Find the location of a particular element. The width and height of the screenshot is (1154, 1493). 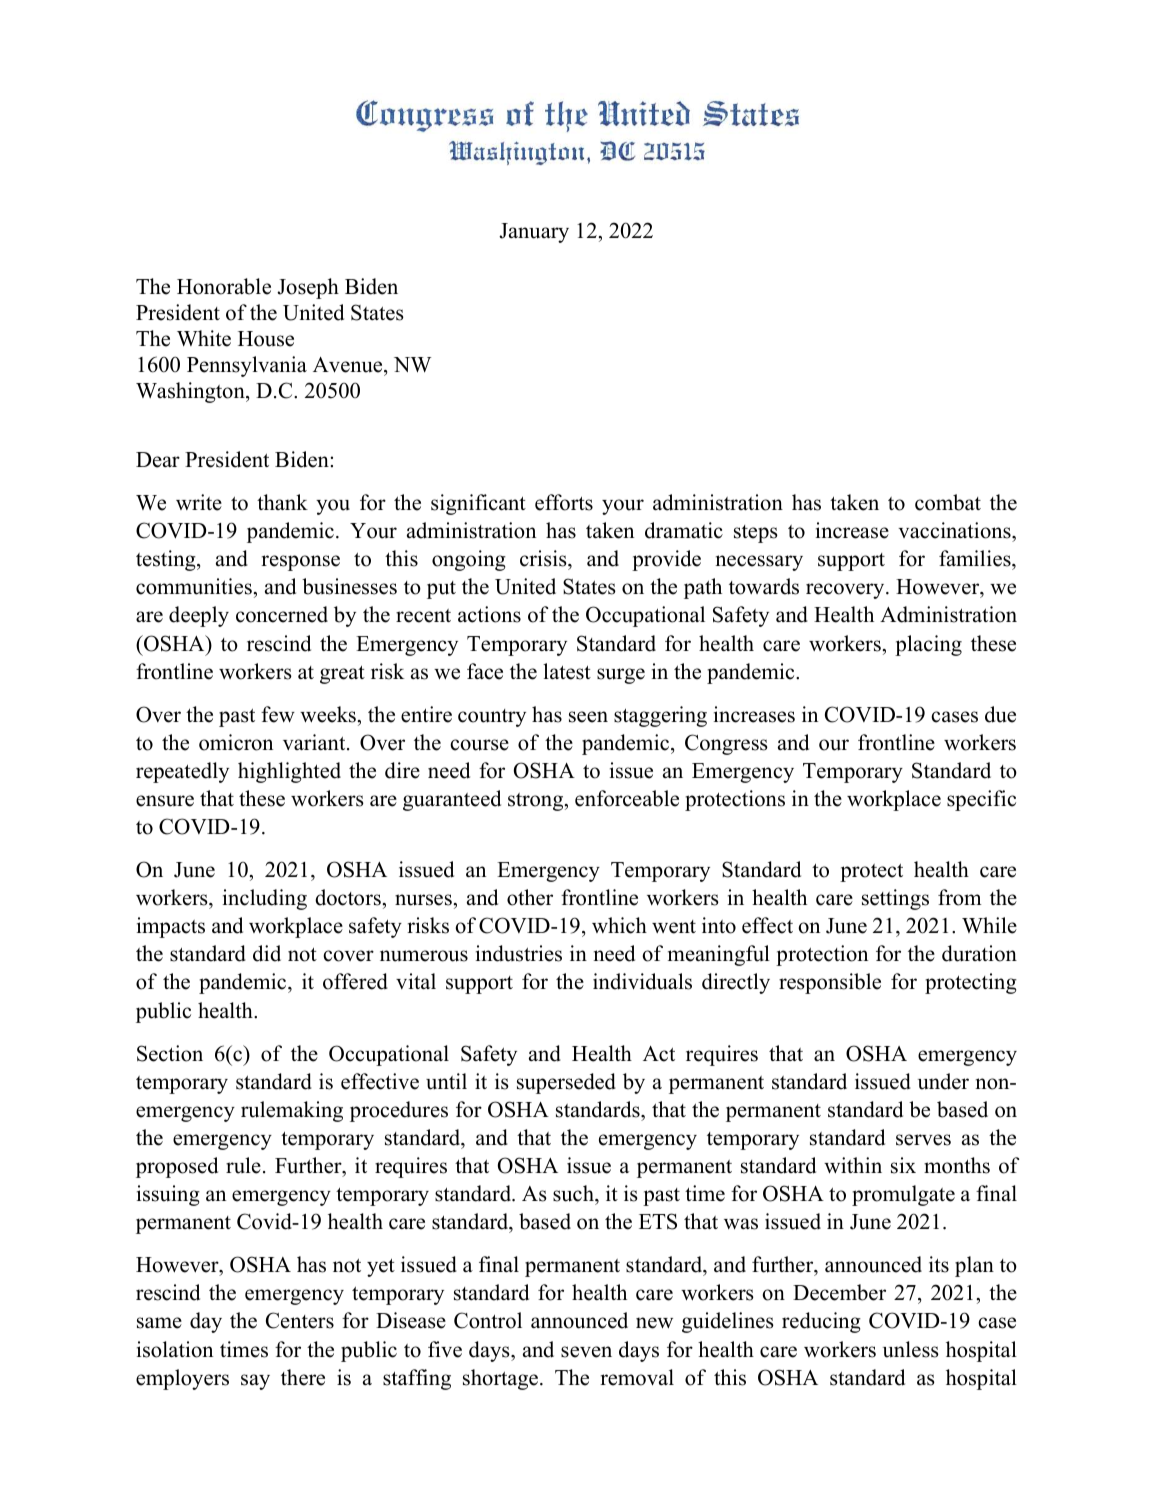

seven is located at coordinates (586, 1352).
